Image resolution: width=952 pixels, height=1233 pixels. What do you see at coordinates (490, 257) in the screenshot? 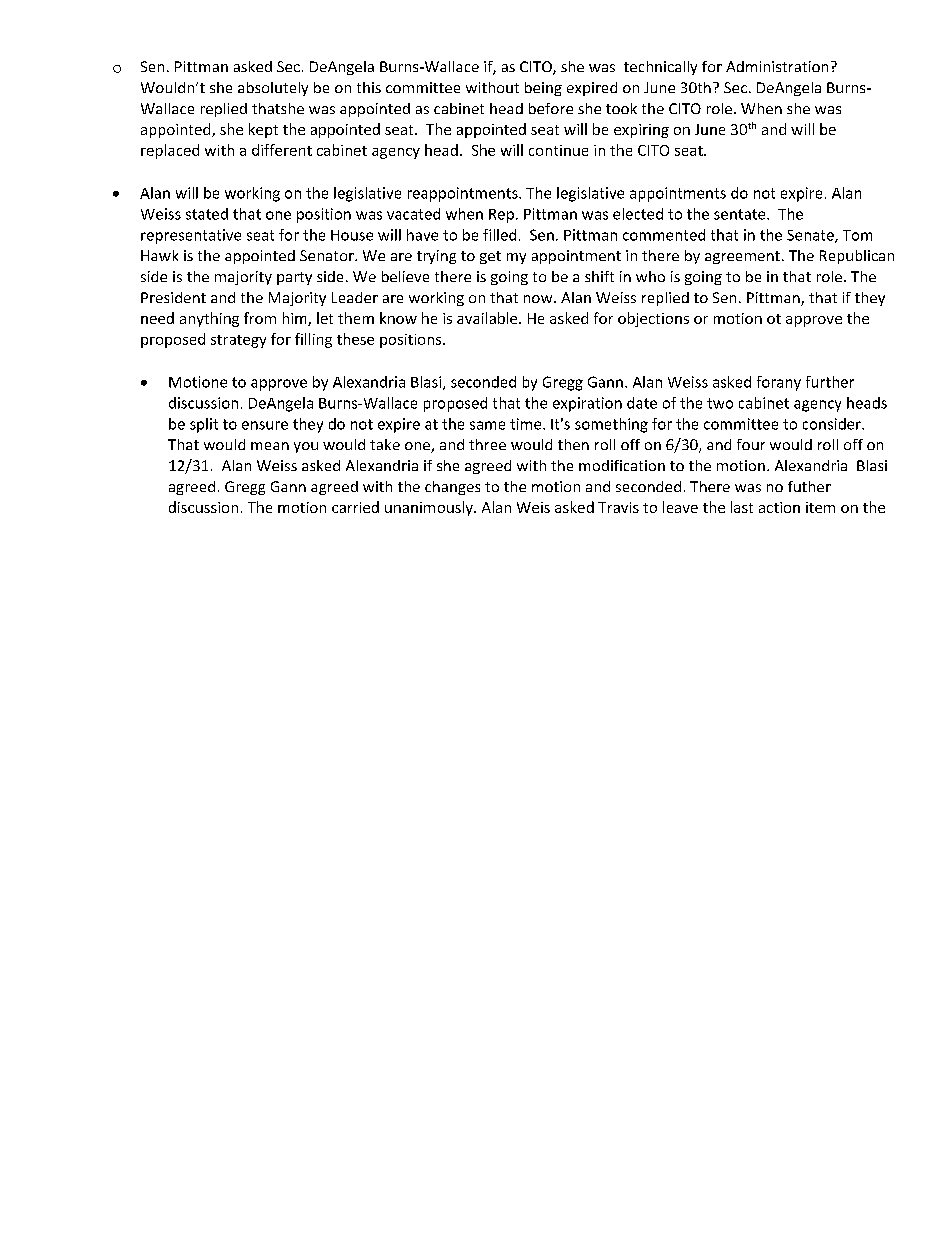
I see `get` at bounding box center [490, 257].
